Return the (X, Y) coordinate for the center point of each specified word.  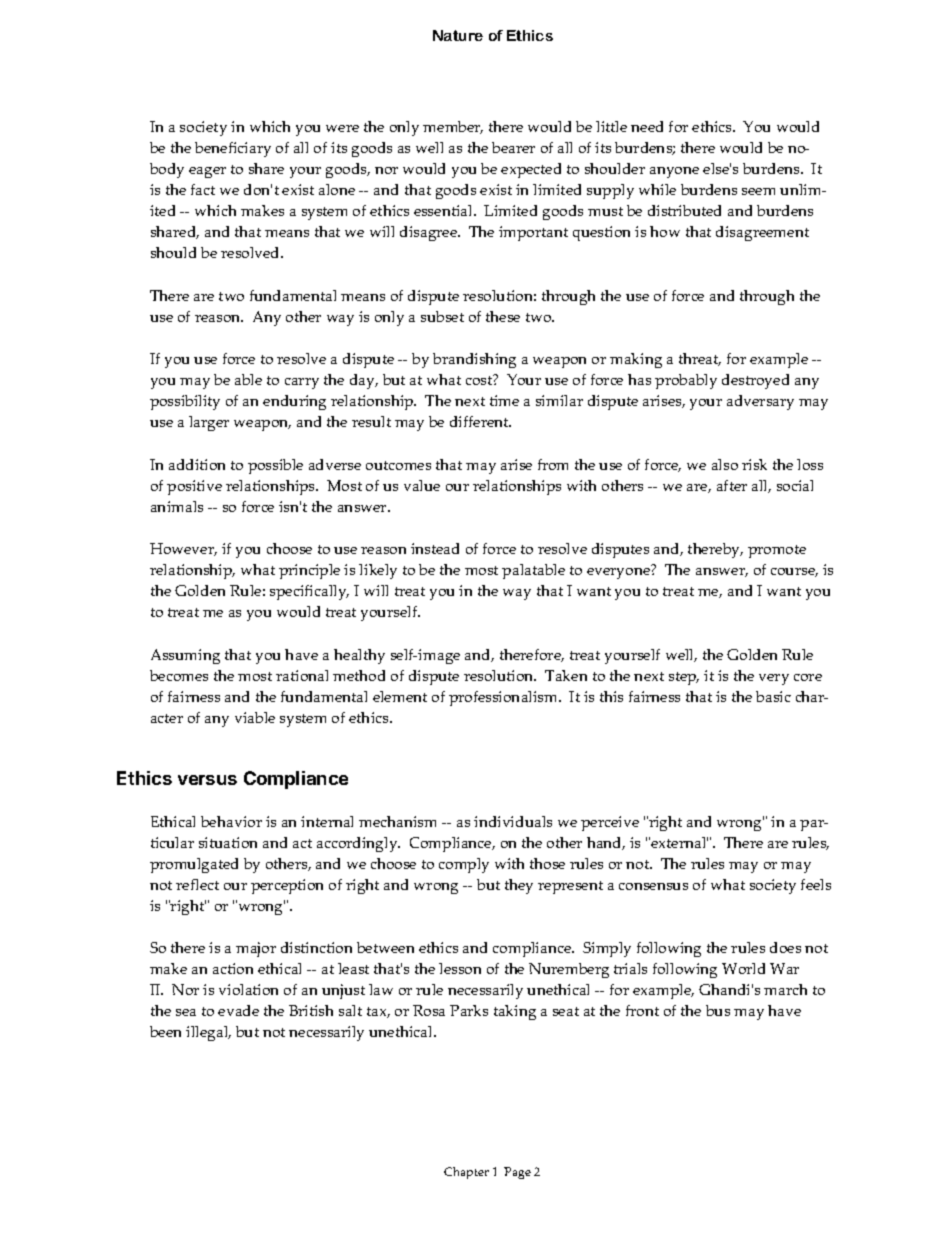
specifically (309, 592)
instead (435, 548)
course (794, 572)
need (647, 126)
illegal (208, 1033)
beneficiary (233, 149)
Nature (458, 35)
